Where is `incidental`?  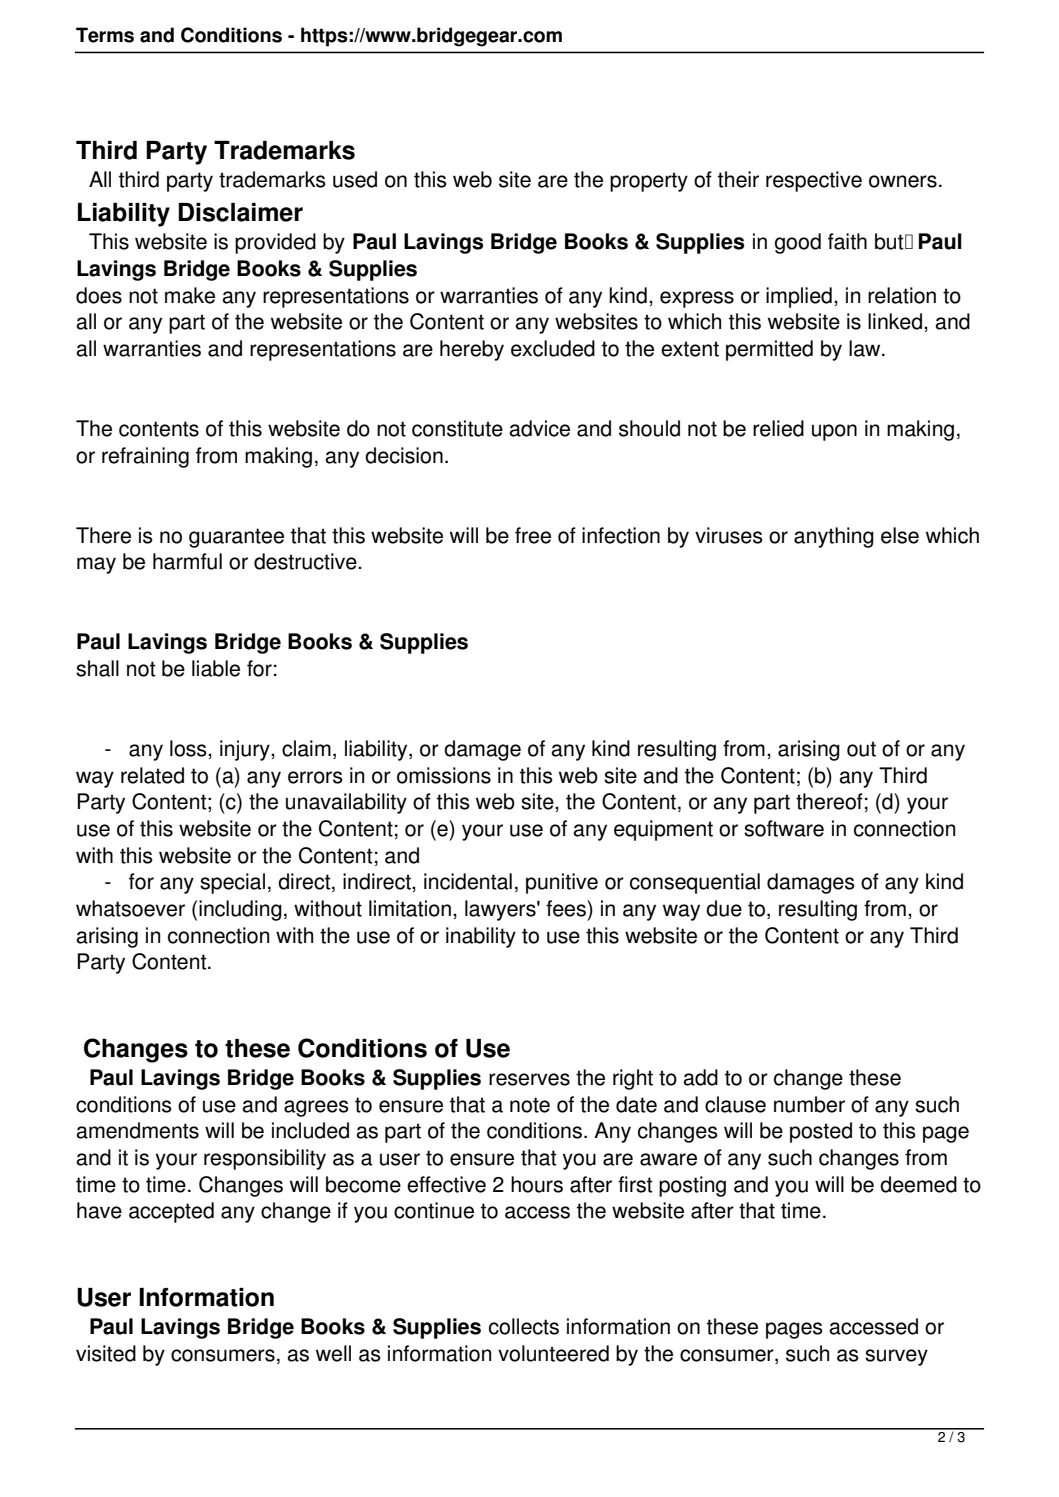 incidental is located at coordinates (468, 881).
